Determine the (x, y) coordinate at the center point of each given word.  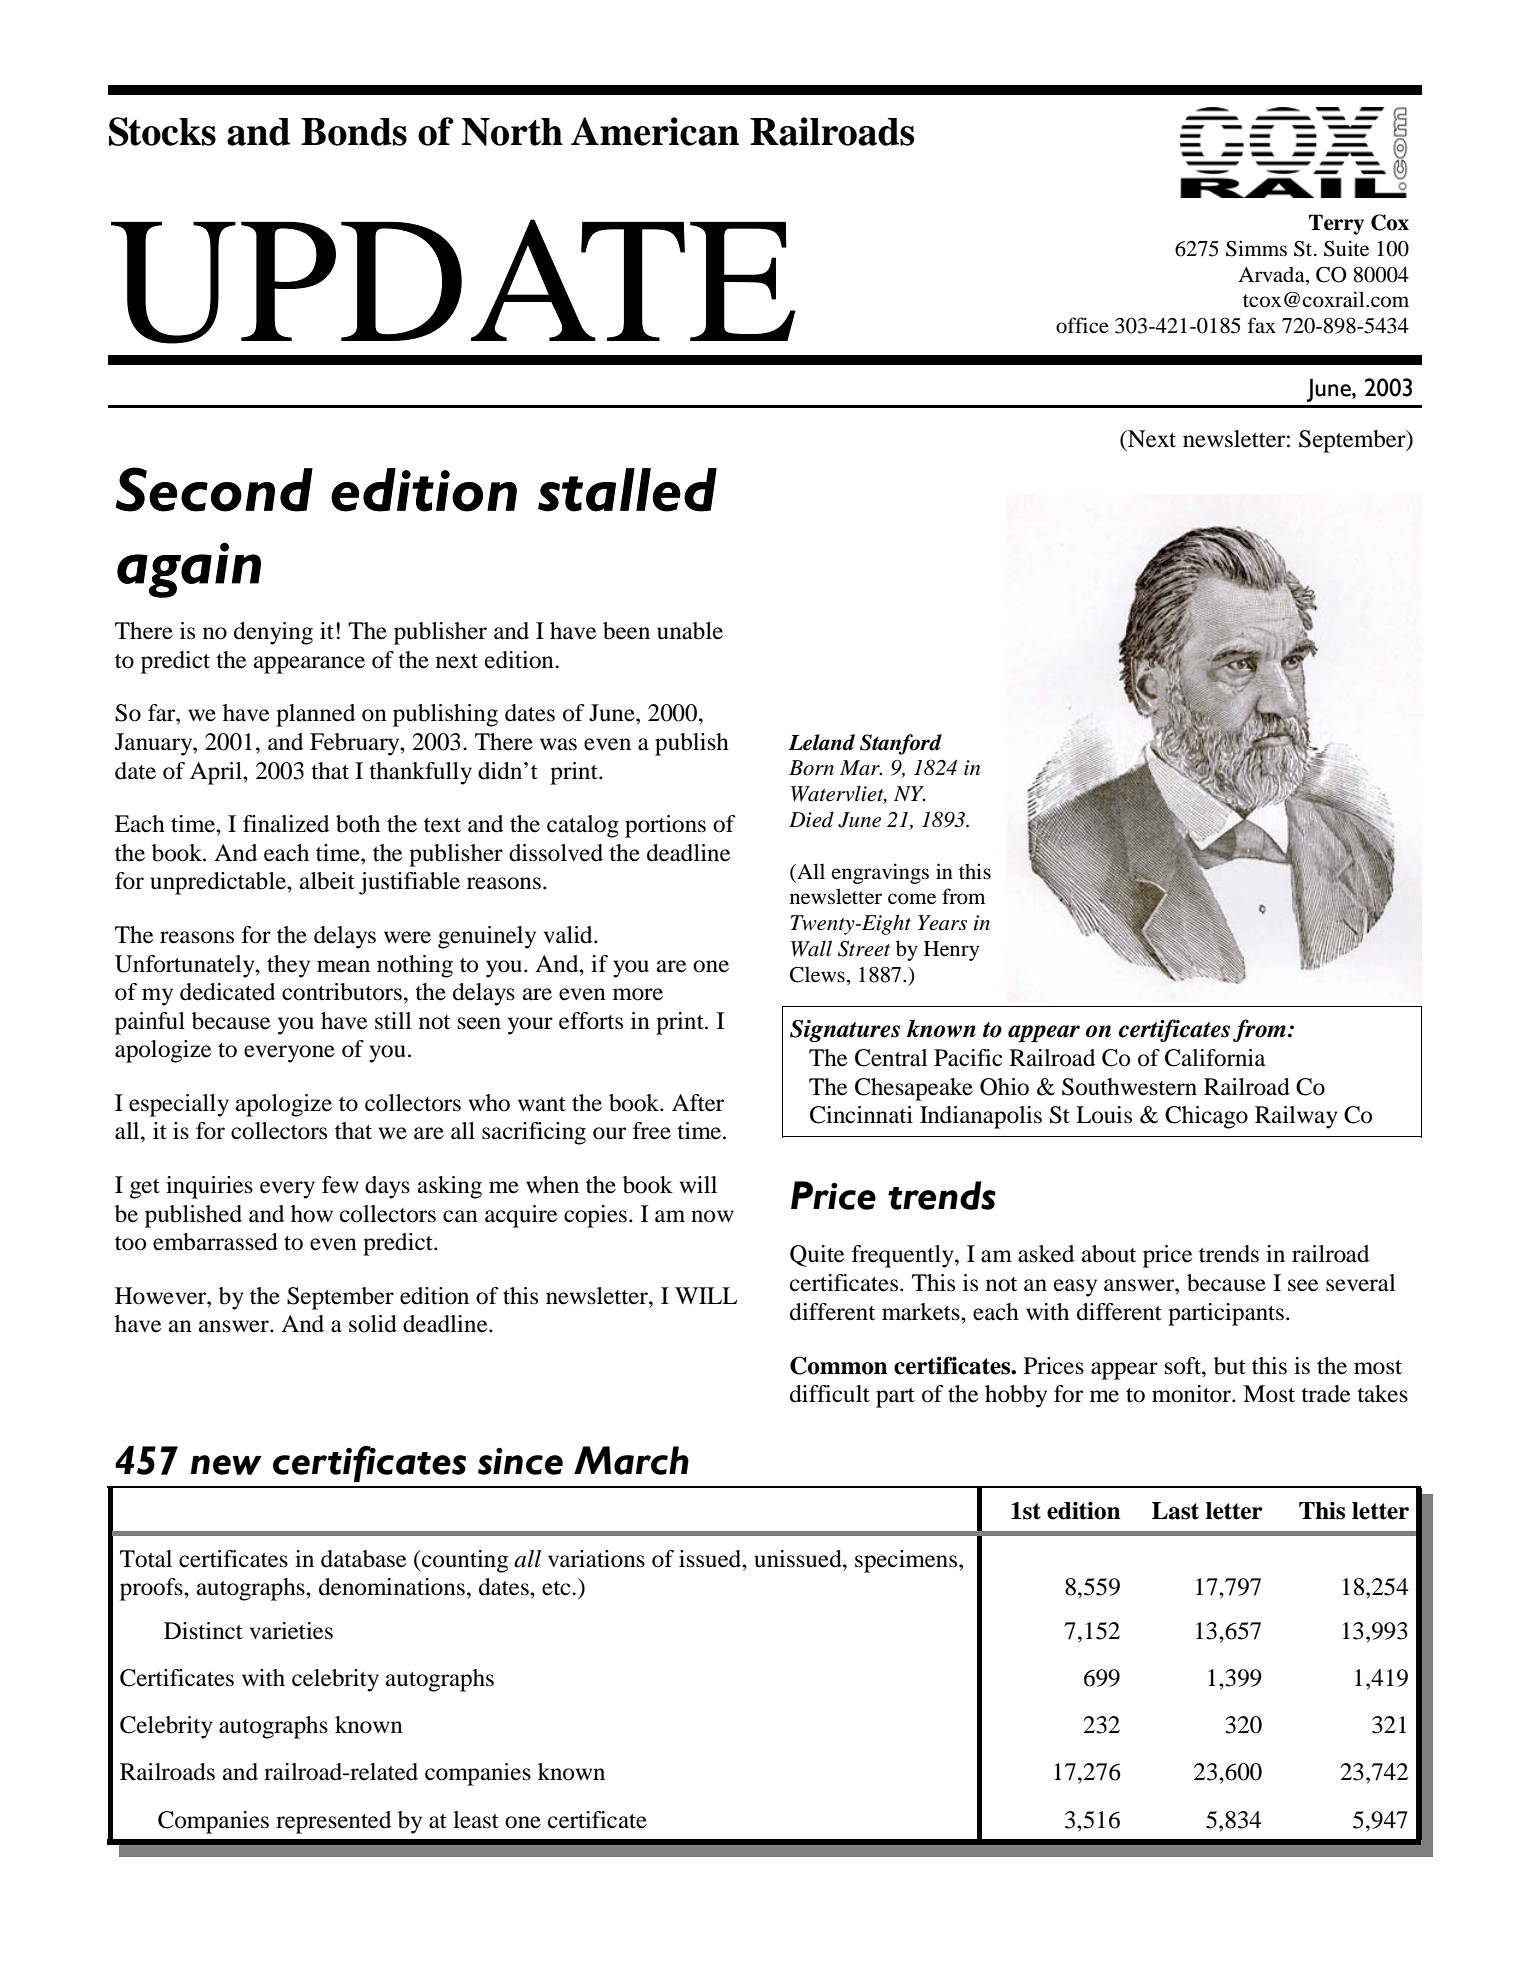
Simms (1256, 248)
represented (333, 1822)
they (288, 966)
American (655, 131)
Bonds (354, 132)
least (476, 1820)
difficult (830, 1394)
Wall (811, 948)
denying (273, 633)
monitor (1192, 1394)
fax (1262, 325)
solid (373, 1324)
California (1215, 1058)
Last (1175, 1511)
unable (690, 631)
